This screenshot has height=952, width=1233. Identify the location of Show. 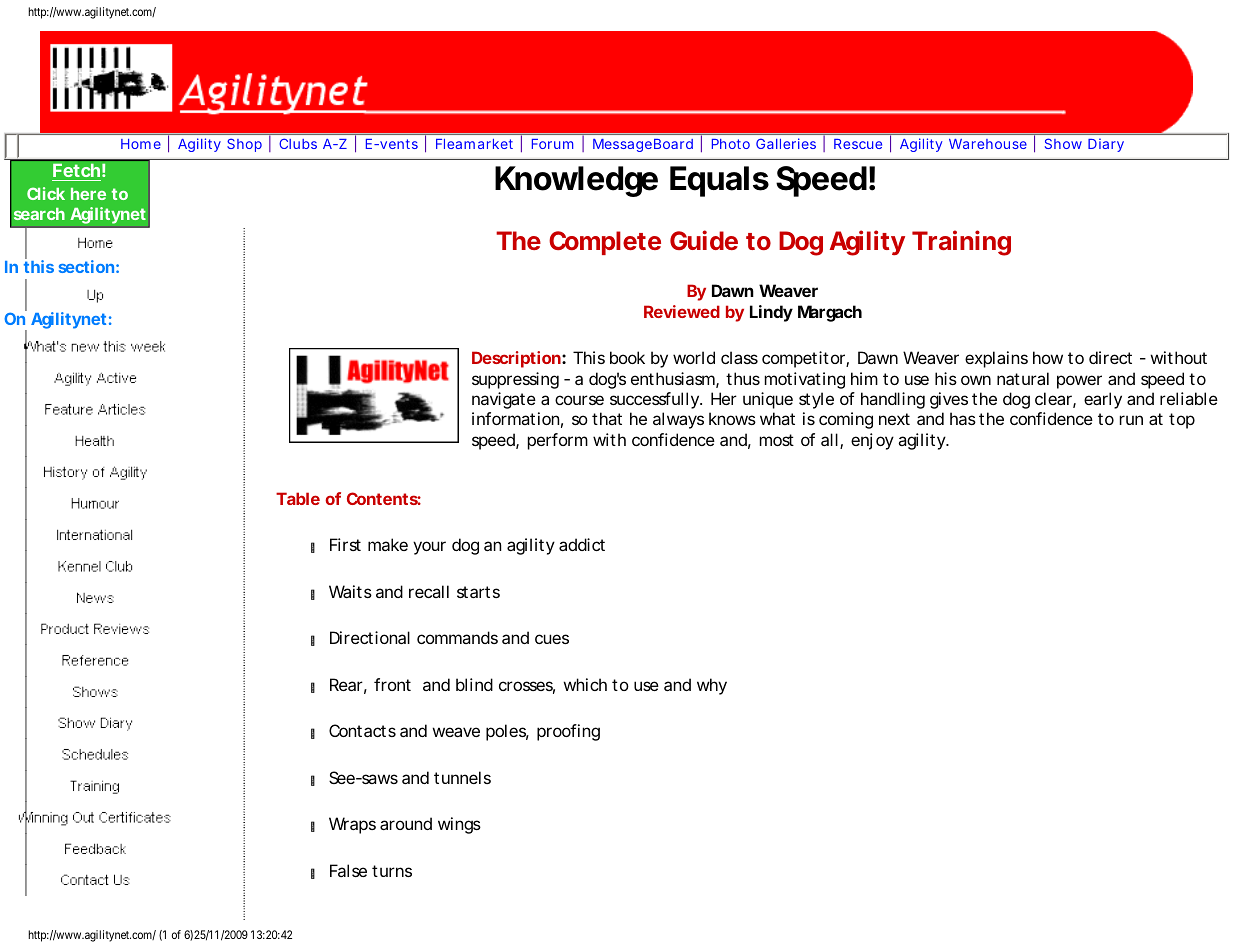
(1063, 143).
